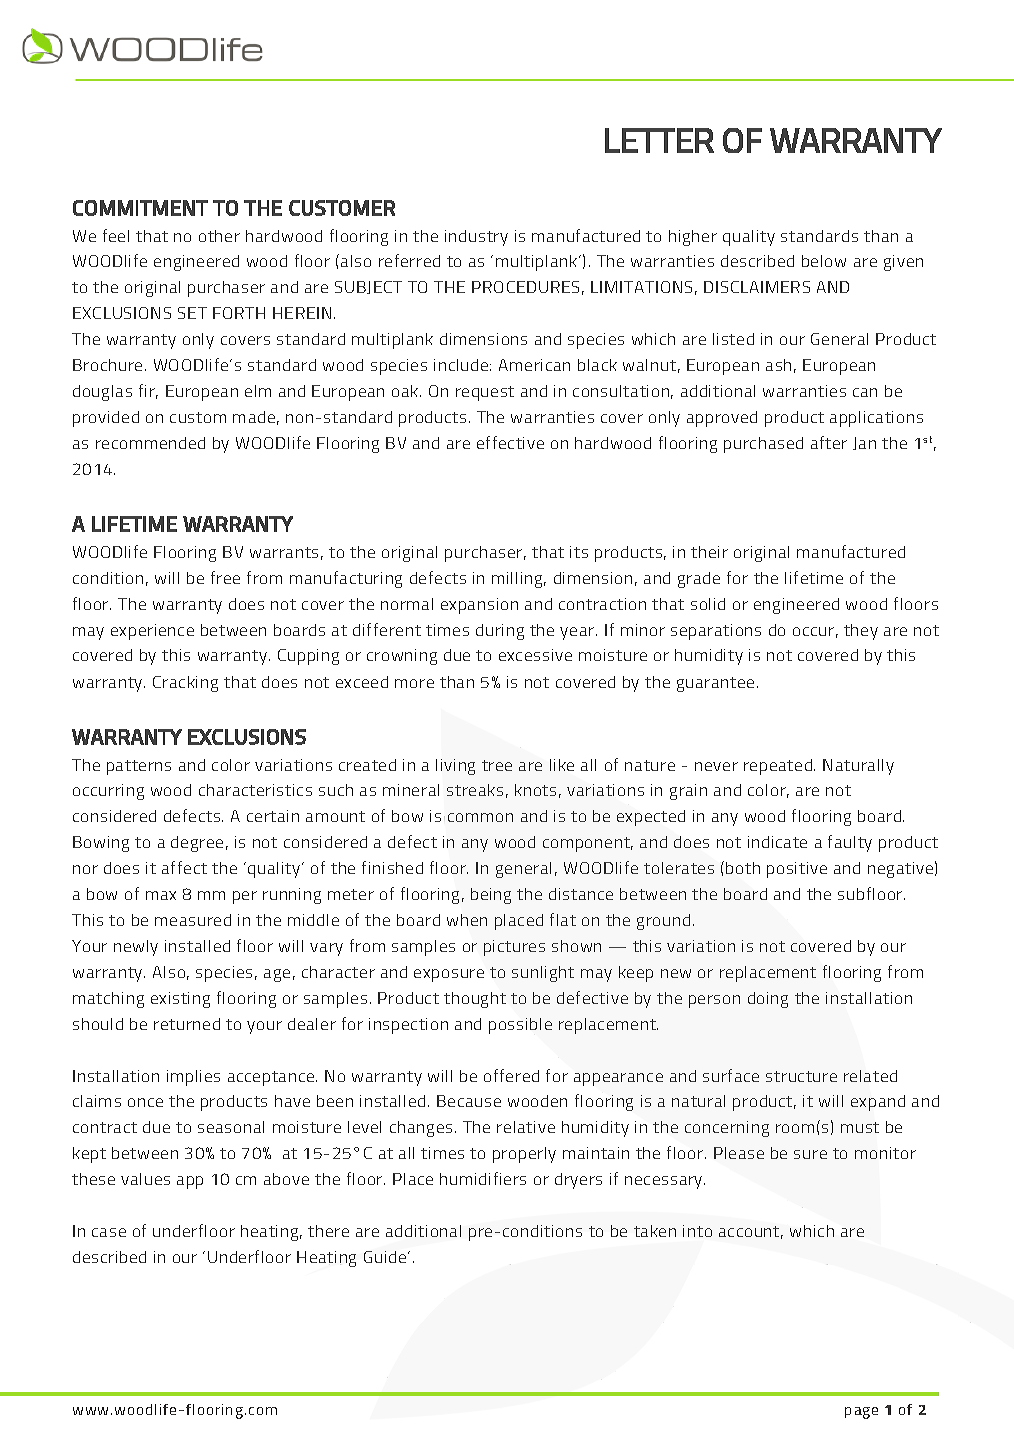 Image resolution: width=1014 pixels, height=1435 pixels. Describe the element at coordinates (861, 632) in the document. I see `they` at that location.
